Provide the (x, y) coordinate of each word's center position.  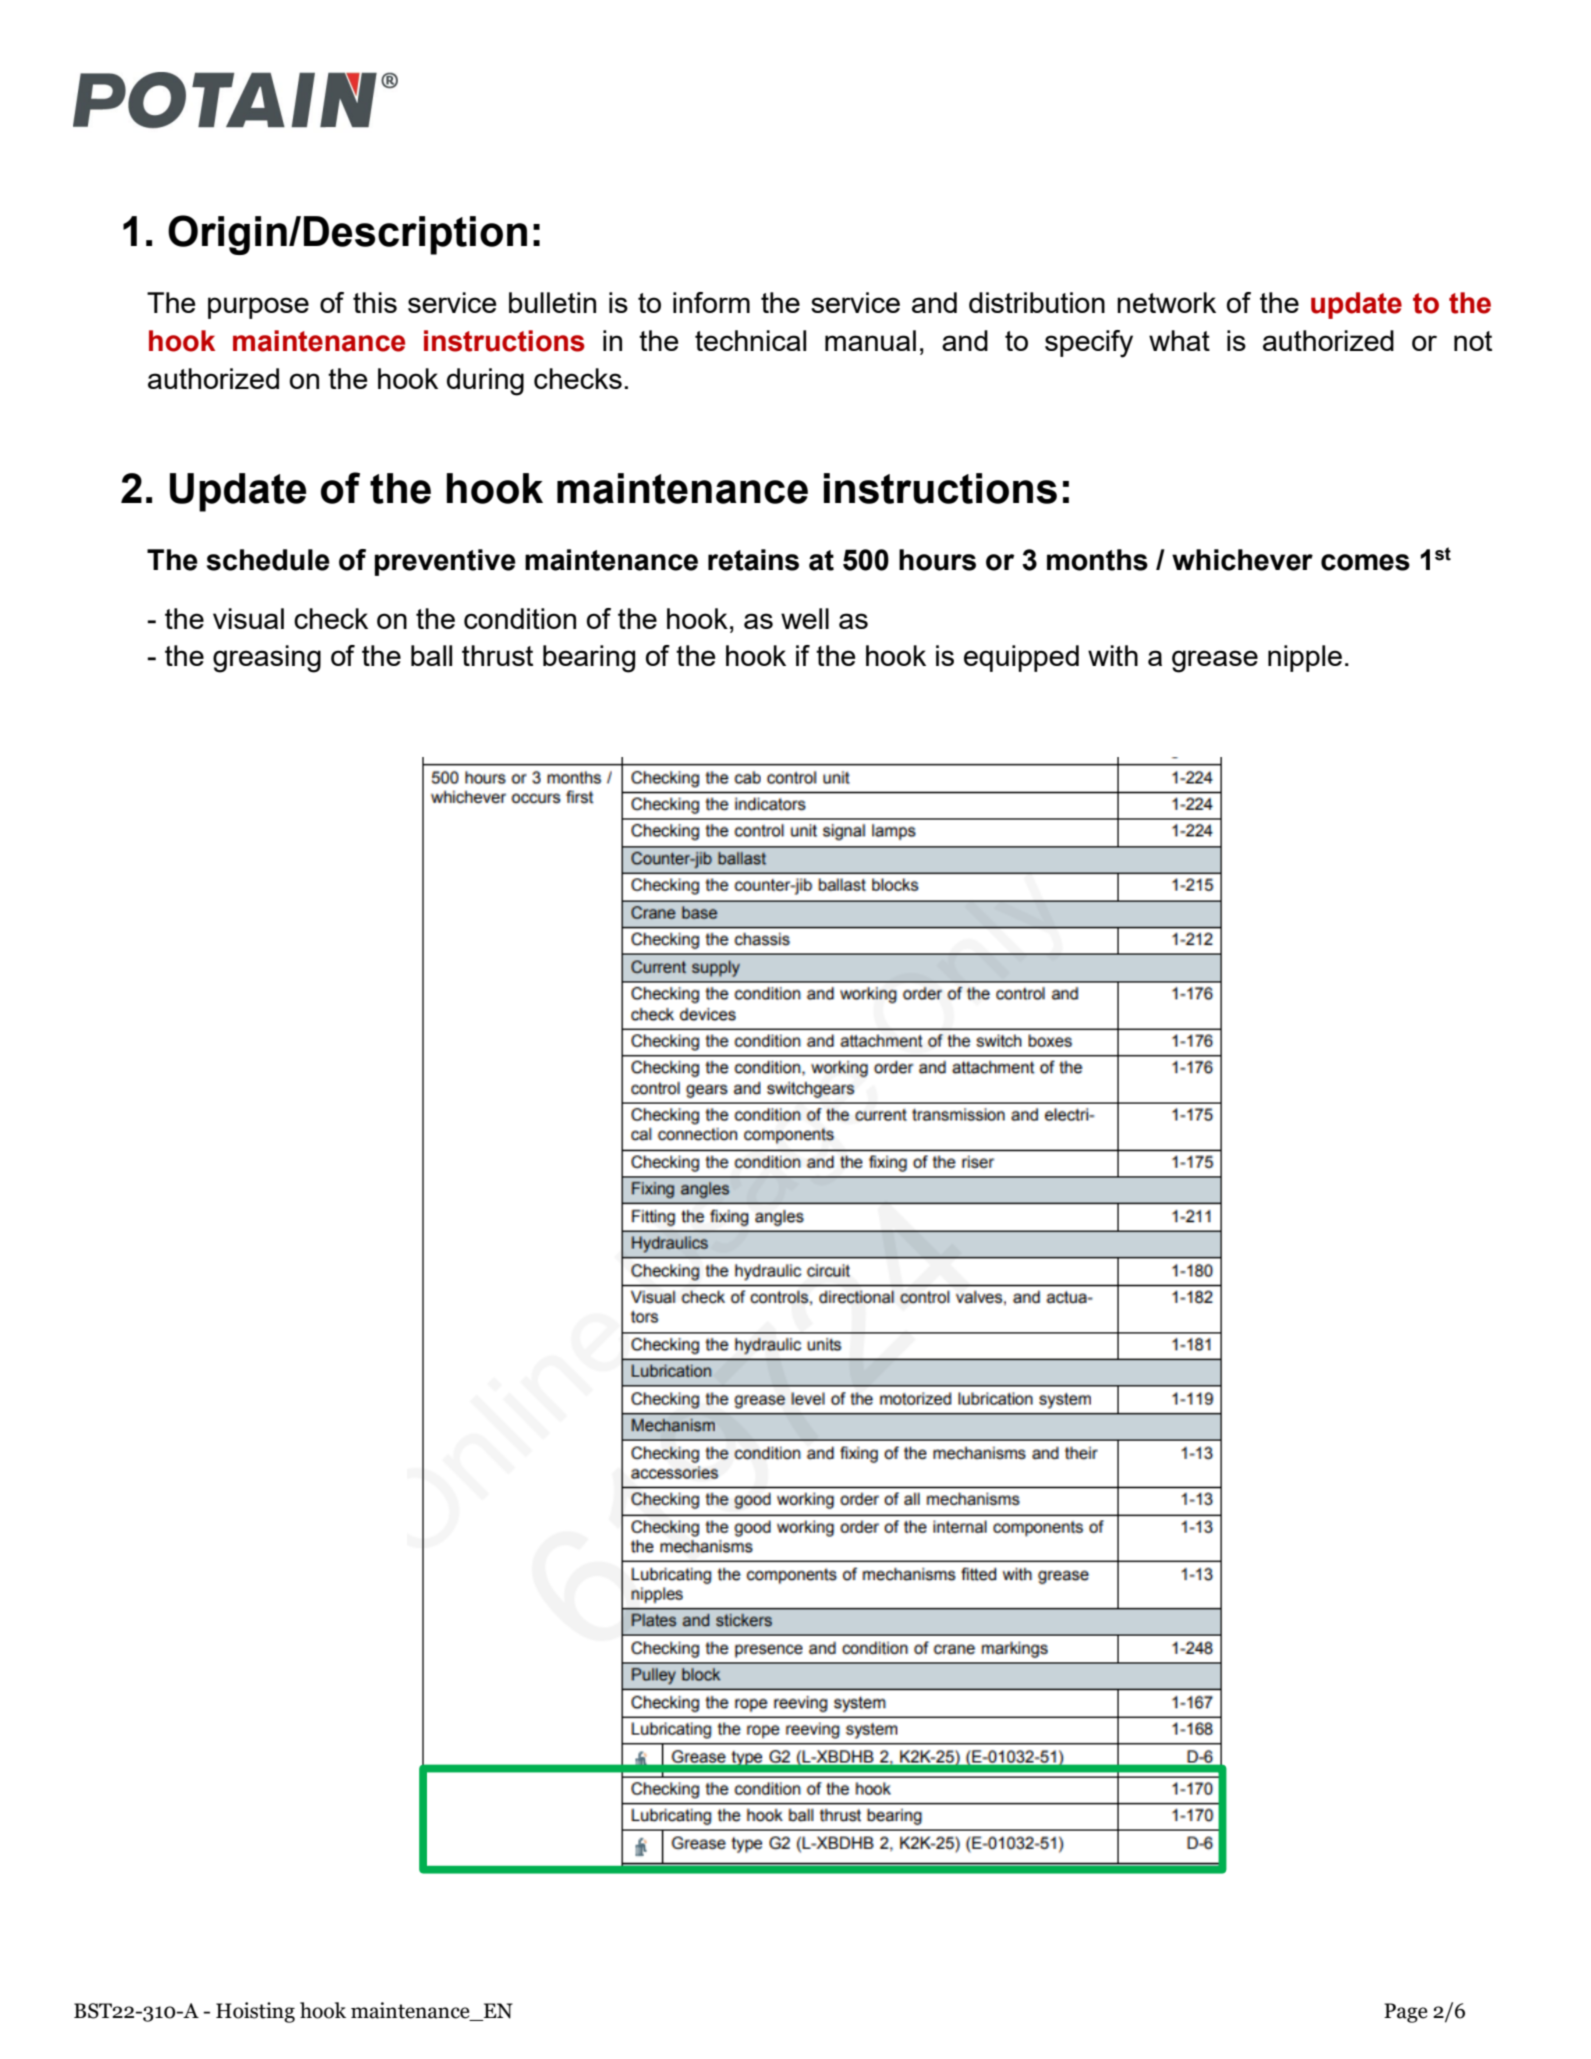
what (1179, 340)
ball (431, 655)
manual (870, 340)
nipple (1305, 658)
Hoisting (255, 2012)
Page (1405, 2013)
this (375, 302)
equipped (1021, 658)
